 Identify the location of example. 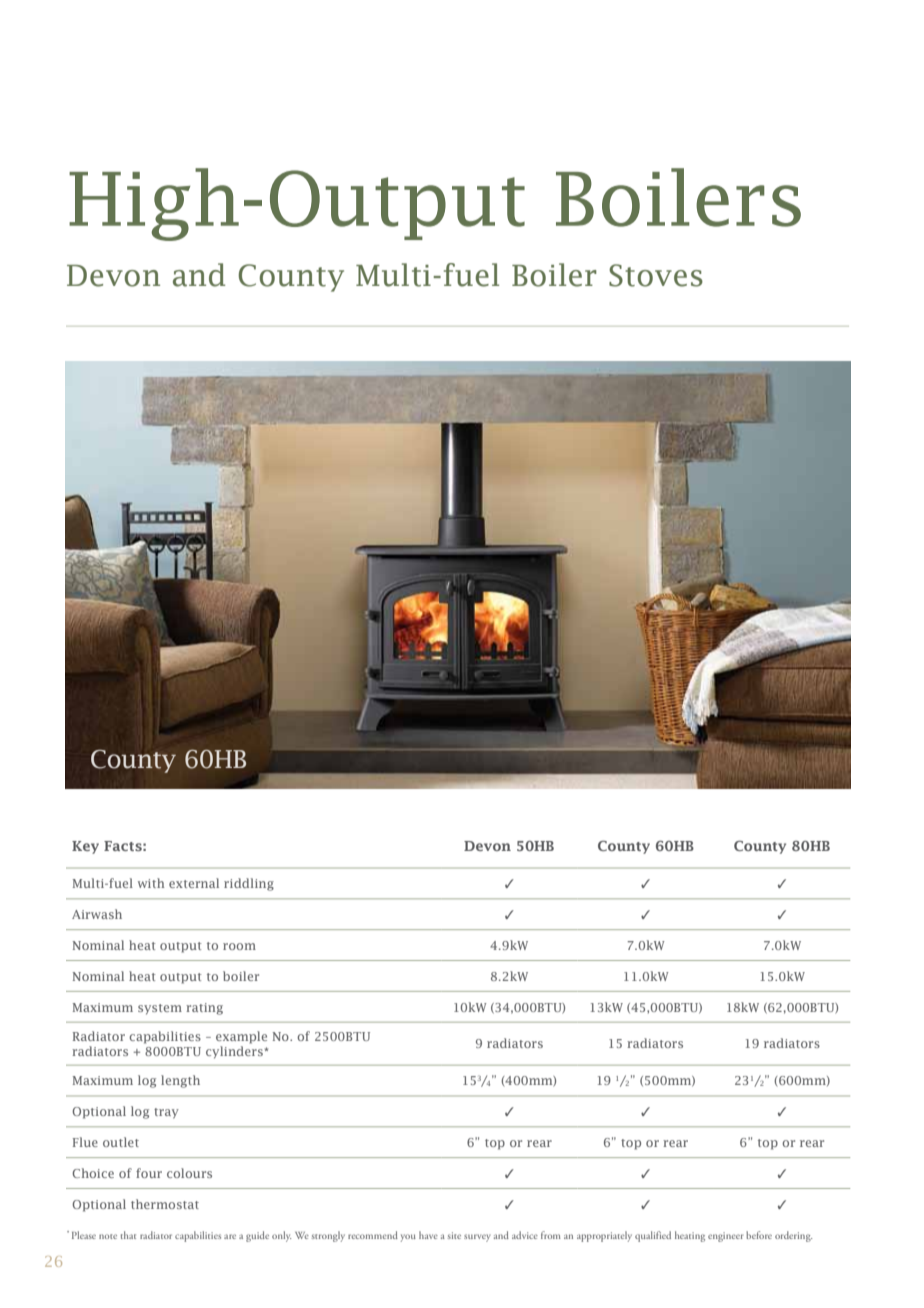
(241, 1037).
